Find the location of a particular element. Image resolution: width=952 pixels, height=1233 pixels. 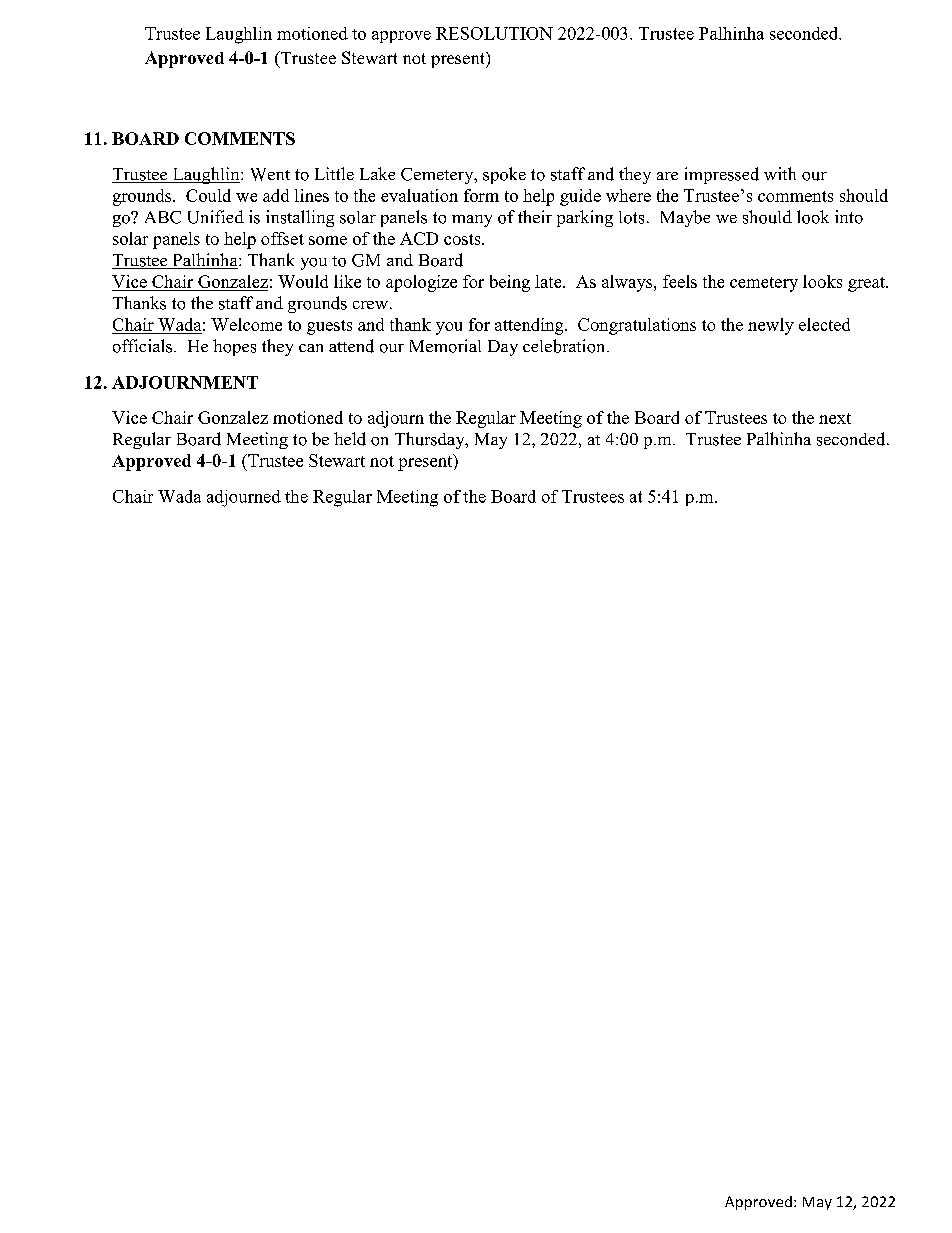

held is located at coordinates (350, 439).
